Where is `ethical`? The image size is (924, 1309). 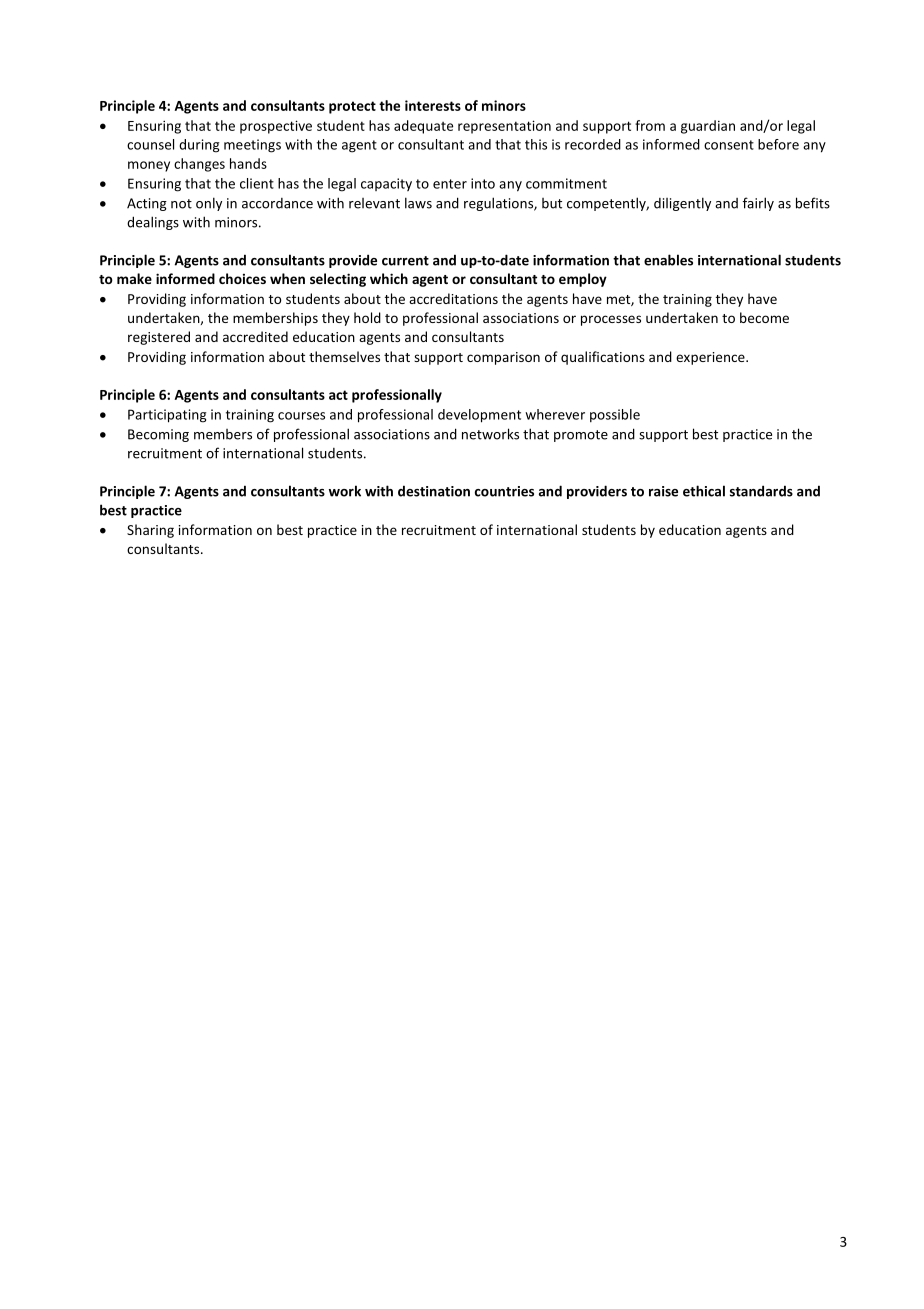
ethical is located at coordinates (704, 491).
